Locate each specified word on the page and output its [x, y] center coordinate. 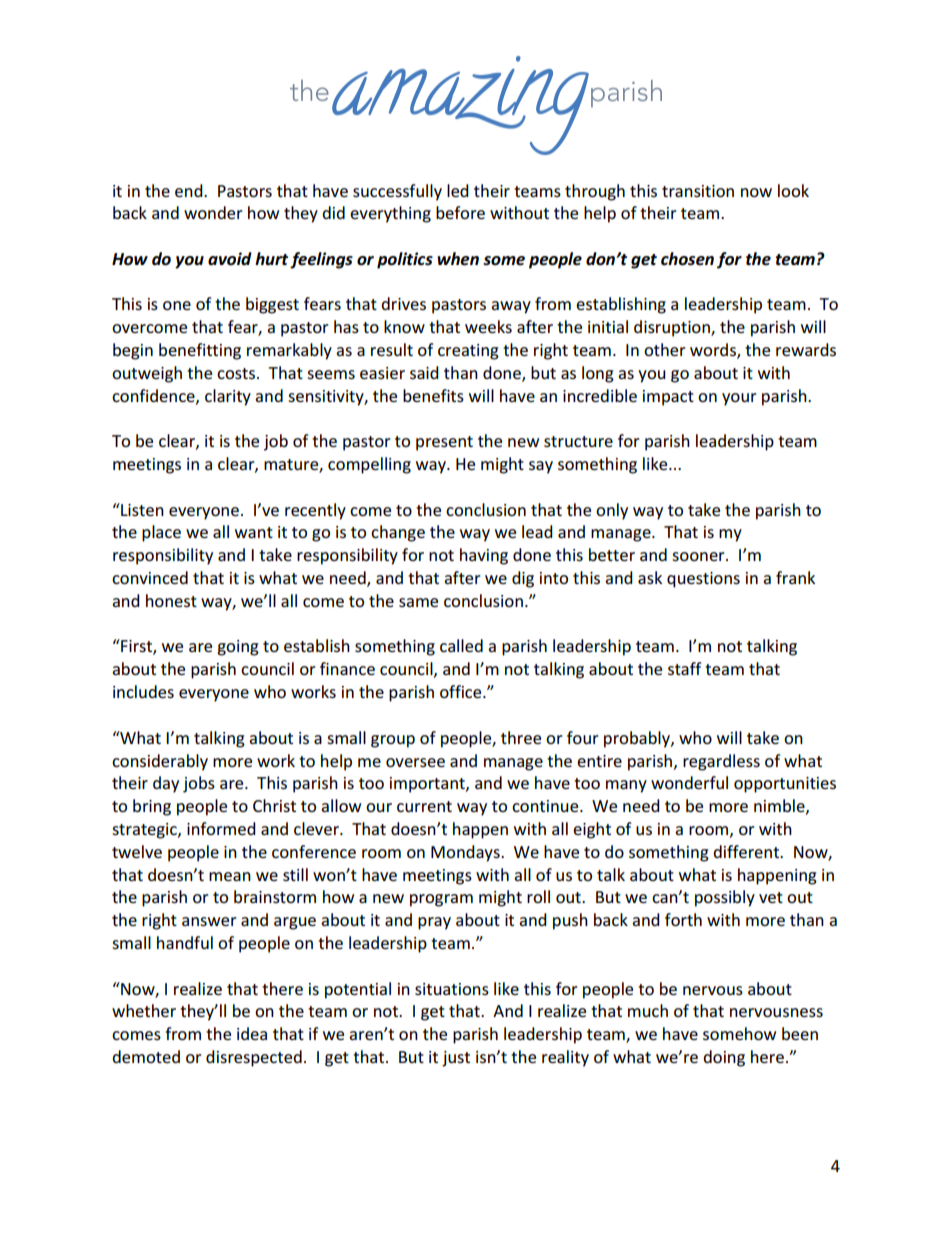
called [461, 645]
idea [252, 1033]
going [238, 648]
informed [221, 828]
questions [703, 580]
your [739, 399]
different [747, 851]
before [460, 212]
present [444, 443]
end [190, 190]
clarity [228, 397]
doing [724, 1058]
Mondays [466, 853]
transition [698, 191]
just [456, 1059]
